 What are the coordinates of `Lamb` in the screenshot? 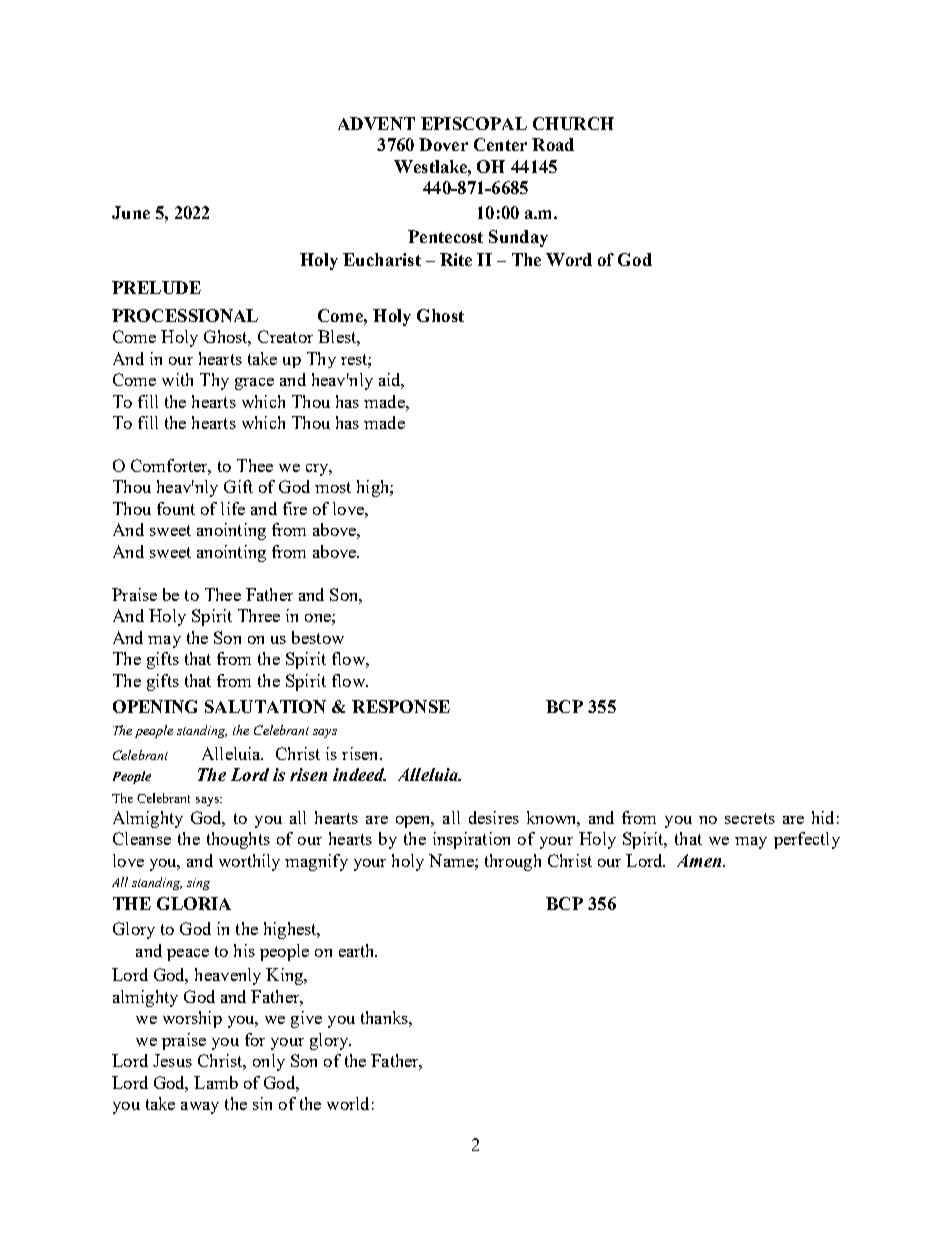 It's located at (216, 1082).
